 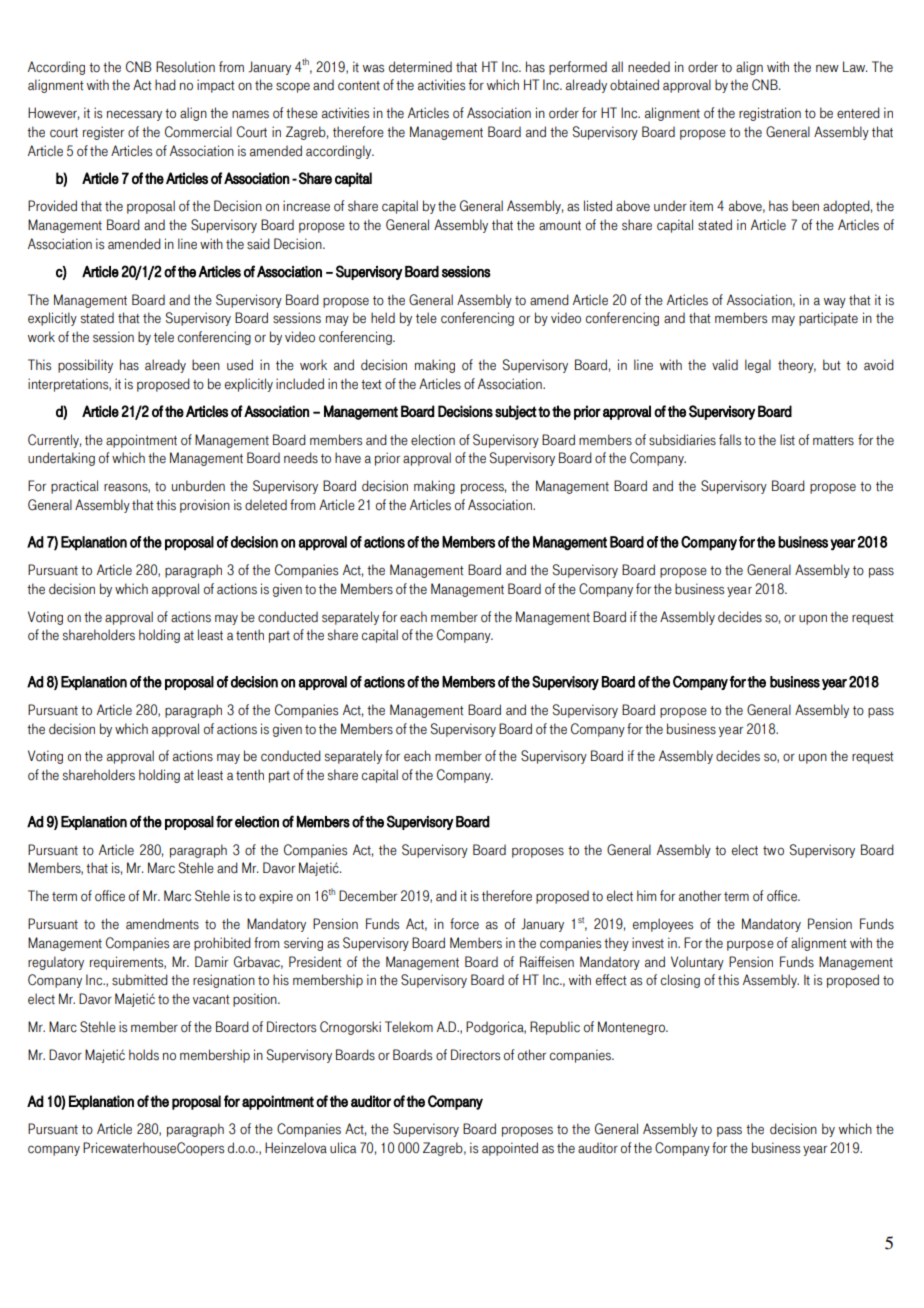 I want to click on appointed, so click(x=510, y=1149).
